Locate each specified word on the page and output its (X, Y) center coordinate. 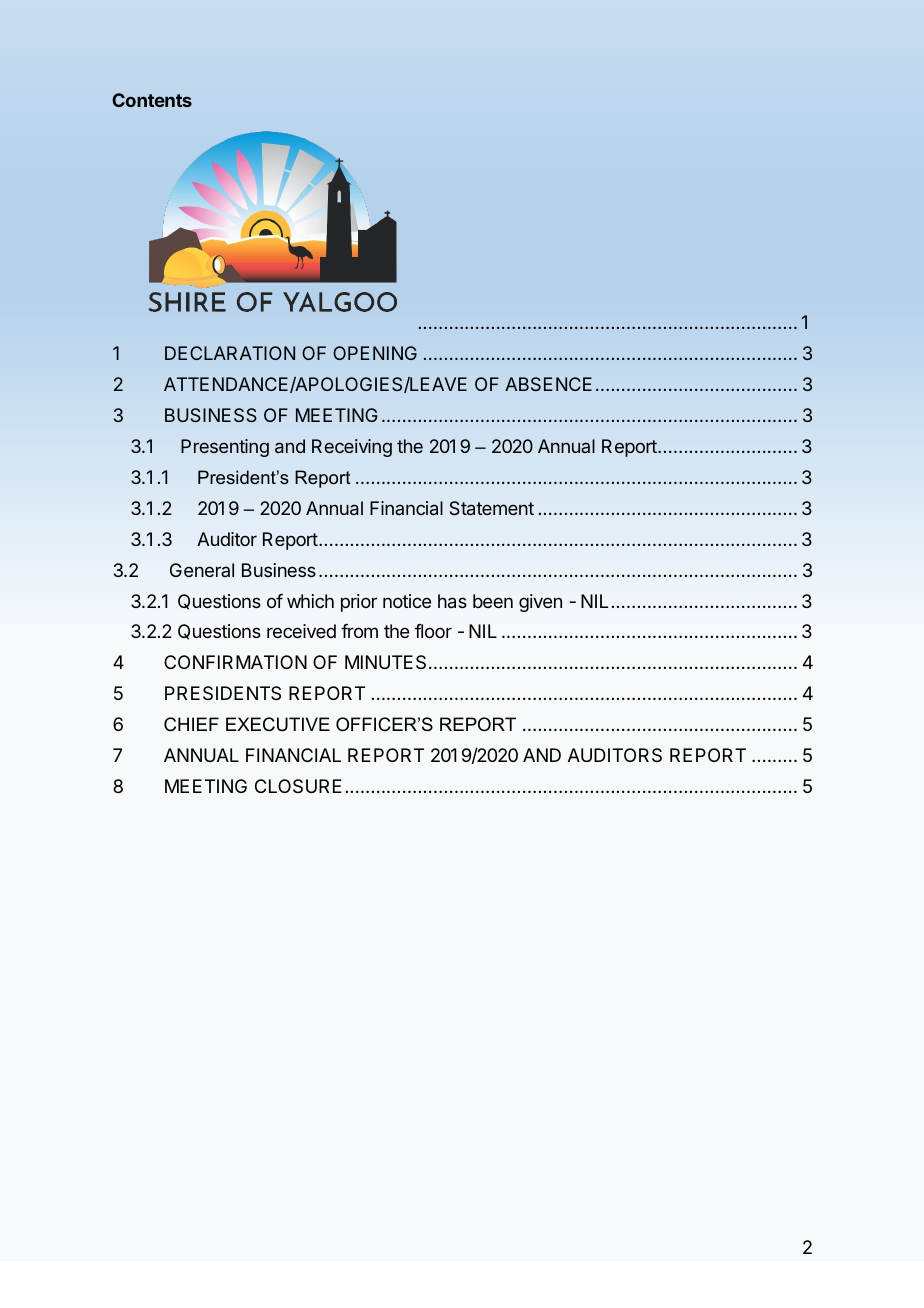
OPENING (375, 353)
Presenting (225, 448)
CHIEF (191, 724)
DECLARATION (230, 353)
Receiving (352, 448)
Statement (492, 508)
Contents (152, 100)
